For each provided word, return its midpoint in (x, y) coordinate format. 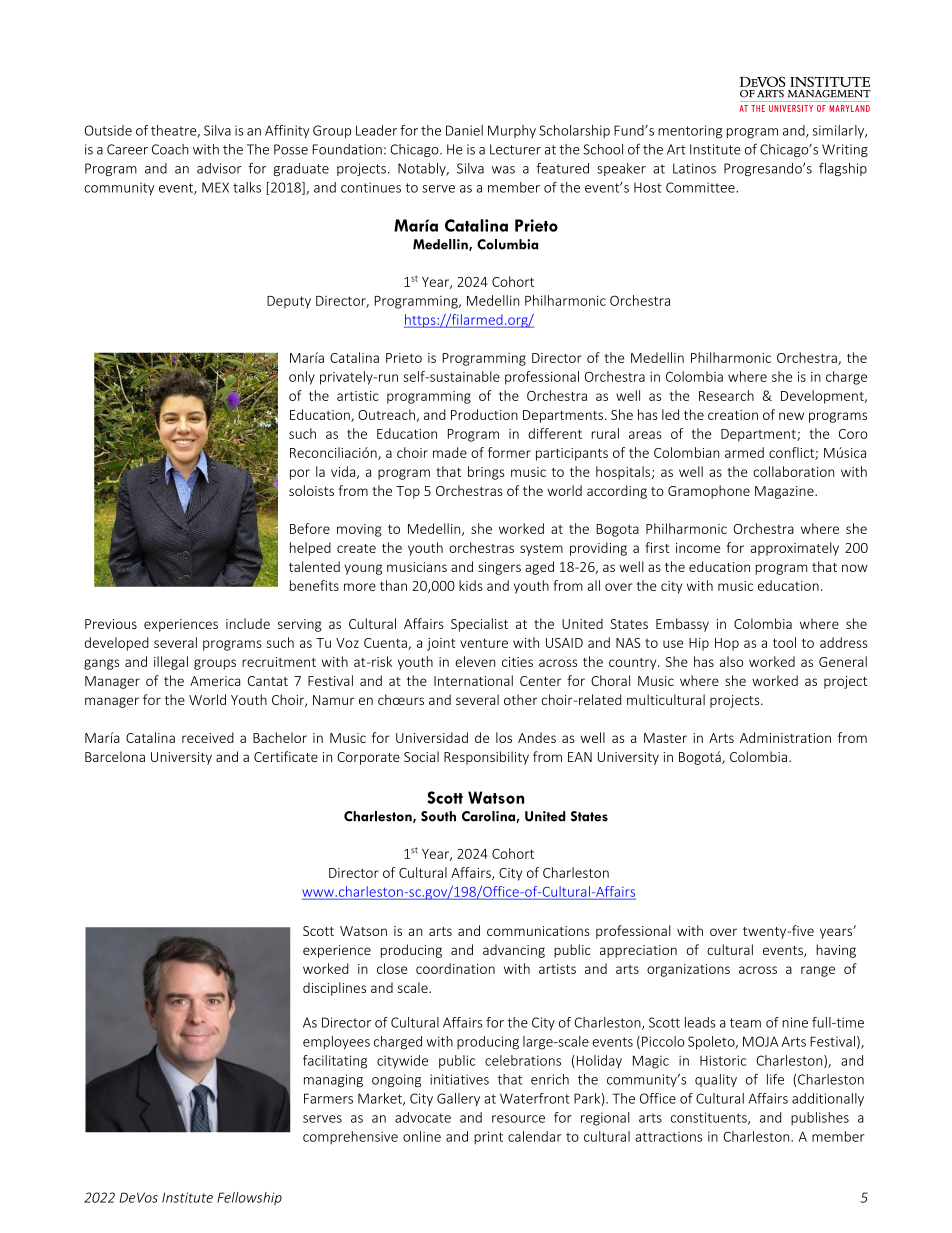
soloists (311, 490)
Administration (785, 737)
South (438, 816)
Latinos (694, 168)
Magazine (785, 492)
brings (486, 473)
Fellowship (249, 1198)
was (503, 170)
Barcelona (115, 756)
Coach (170, 149)
